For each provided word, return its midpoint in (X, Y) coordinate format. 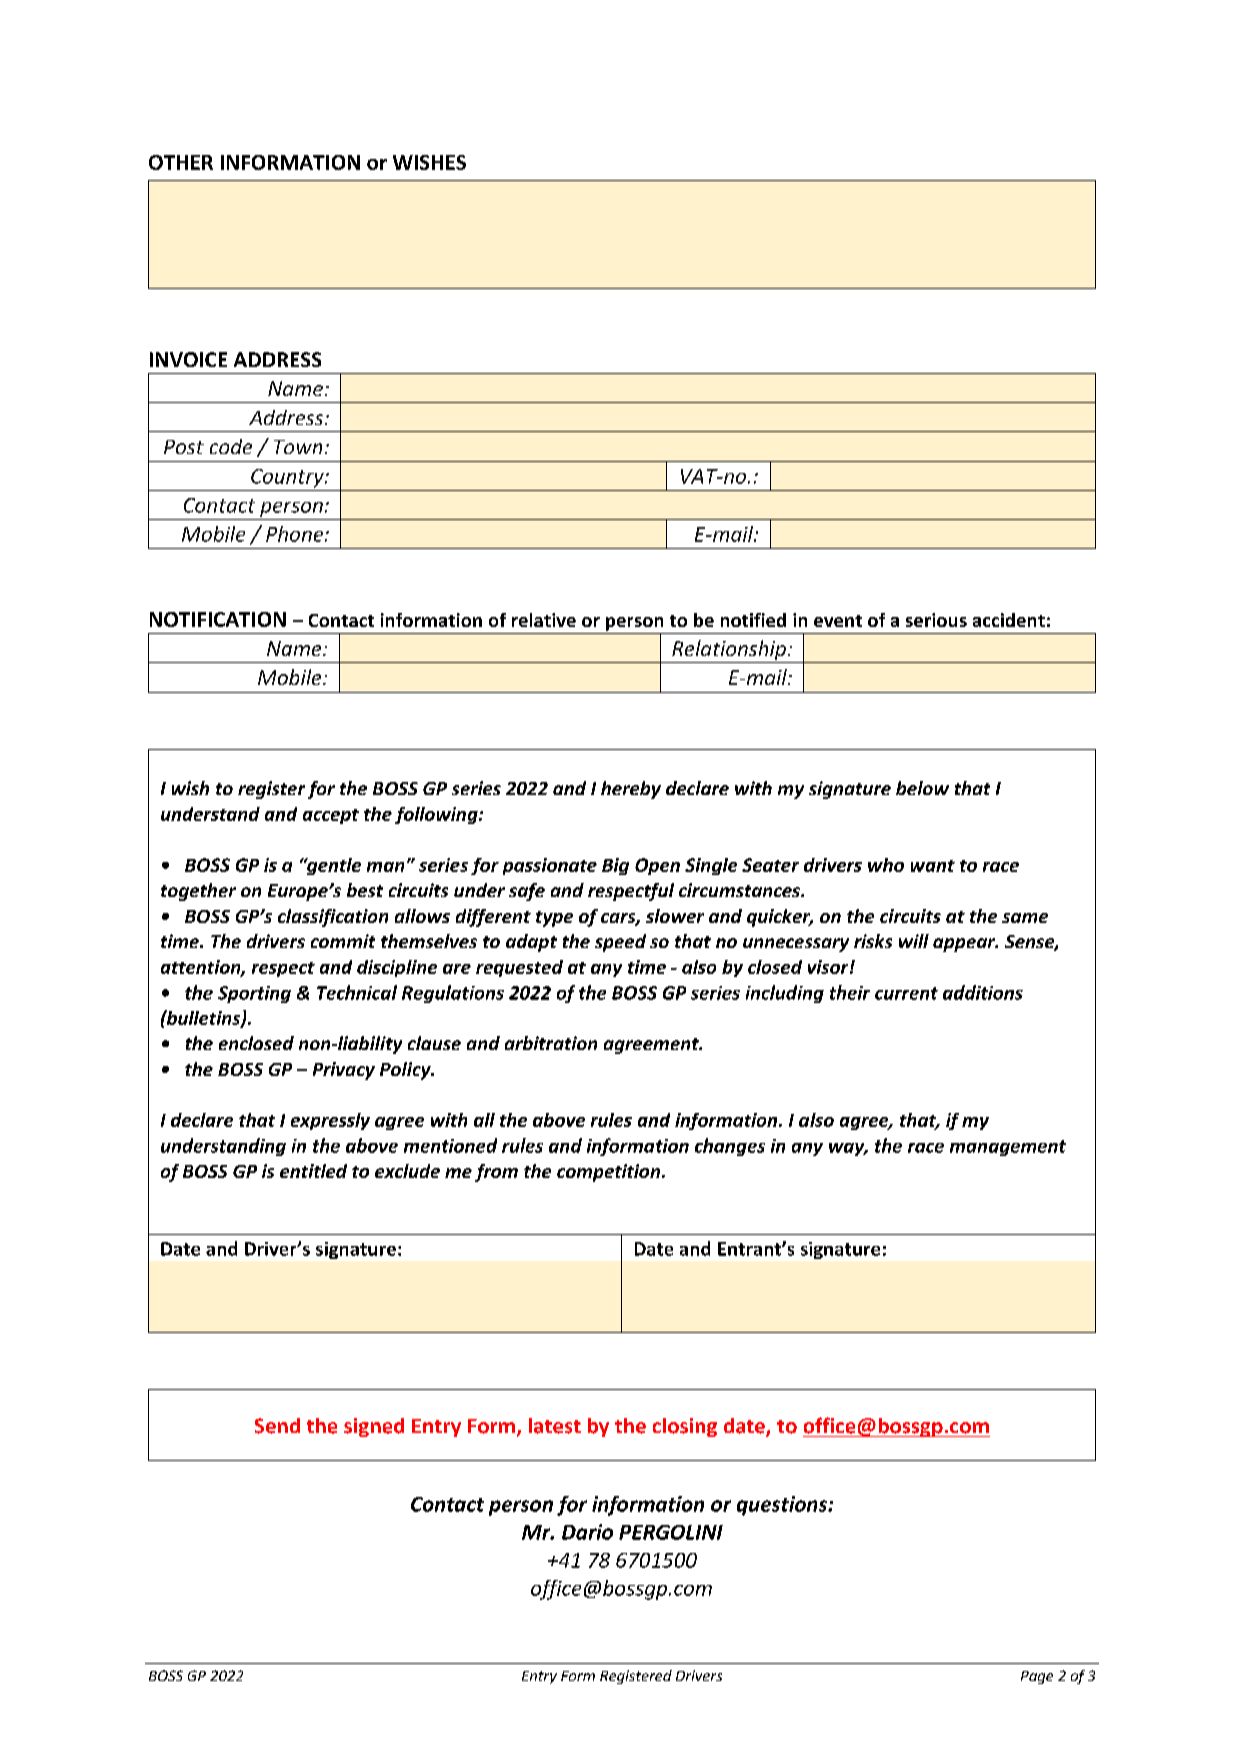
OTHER (181, 162)
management (1008, 1148)
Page (1037, 1677)
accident (1009, 620)
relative (544, 620)
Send (277, 1426)
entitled (313, 1171)
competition (610, 1173)
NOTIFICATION (218, 619)
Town (298, 447)
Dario (587, 1532)
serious (936, 620)
